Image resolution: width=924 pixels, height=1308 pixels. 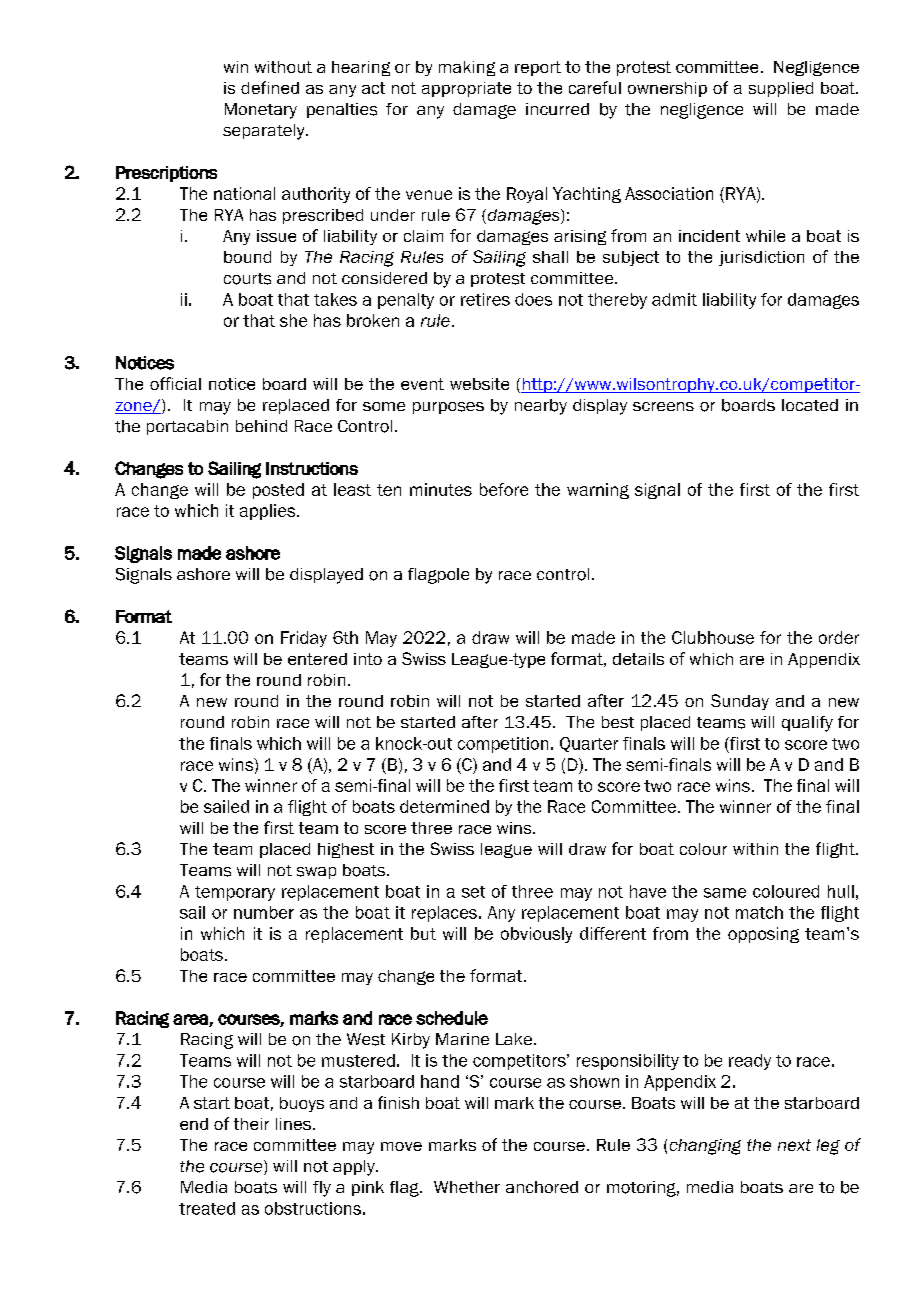 What do you see at coordinates (261, 111) in the image?
I see `Monetary` at bounding box center [261, 111].
